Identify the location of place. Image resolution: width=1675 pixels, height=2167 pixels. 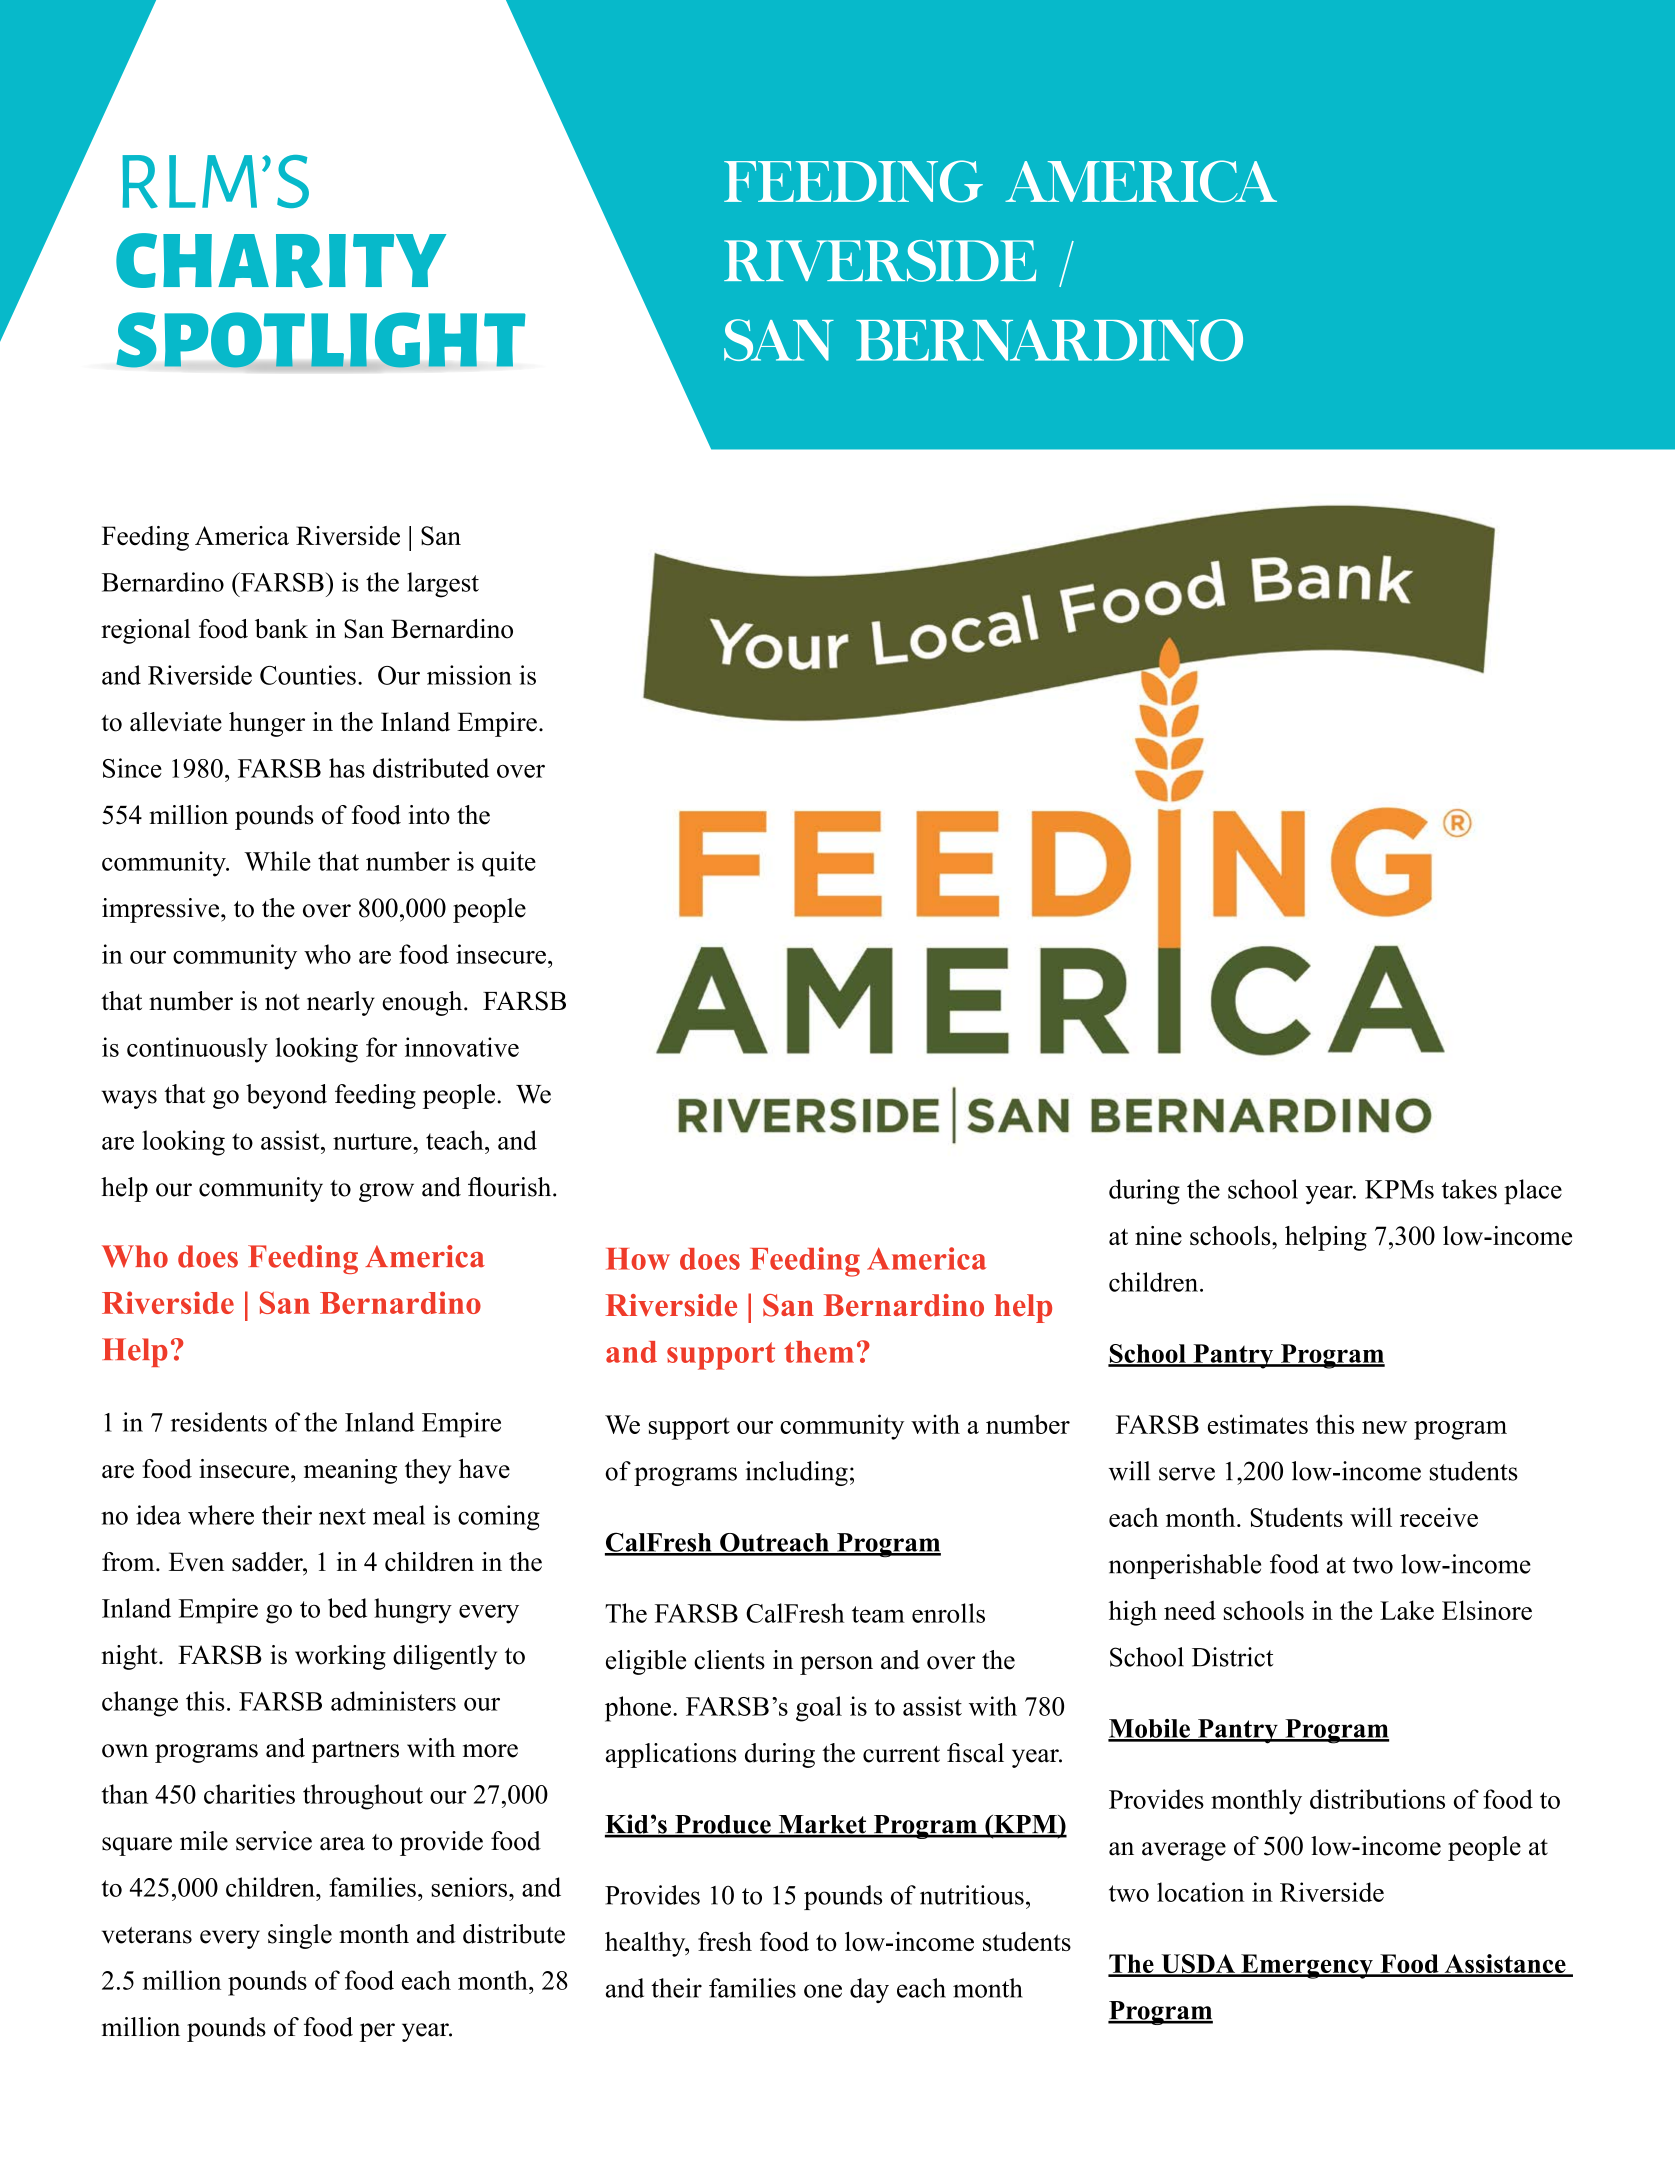
(1533, 1192).
